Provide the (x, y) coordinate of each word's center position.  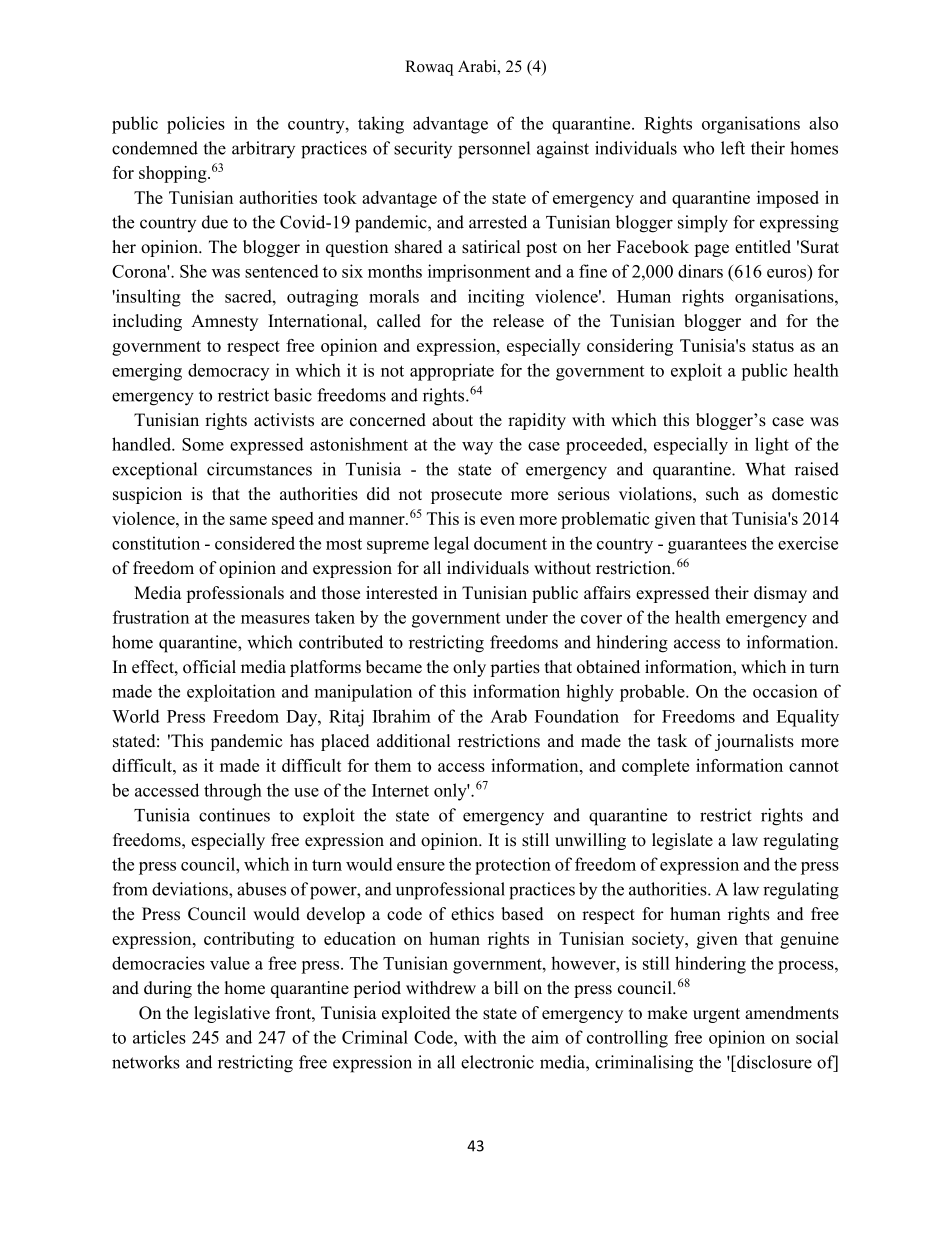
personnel (494, 150)
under (527, 617)
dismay (780, 594)
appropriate (452, 372)
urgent (716, 1015)
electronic (497, 1062)
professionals (235, 594)
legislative (232, 1014)
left (733, 148)
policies (196, 125)
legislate (682, 841)
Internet (400, 790)
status (773, 346)
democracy (228, 372)
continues (234, 815)
